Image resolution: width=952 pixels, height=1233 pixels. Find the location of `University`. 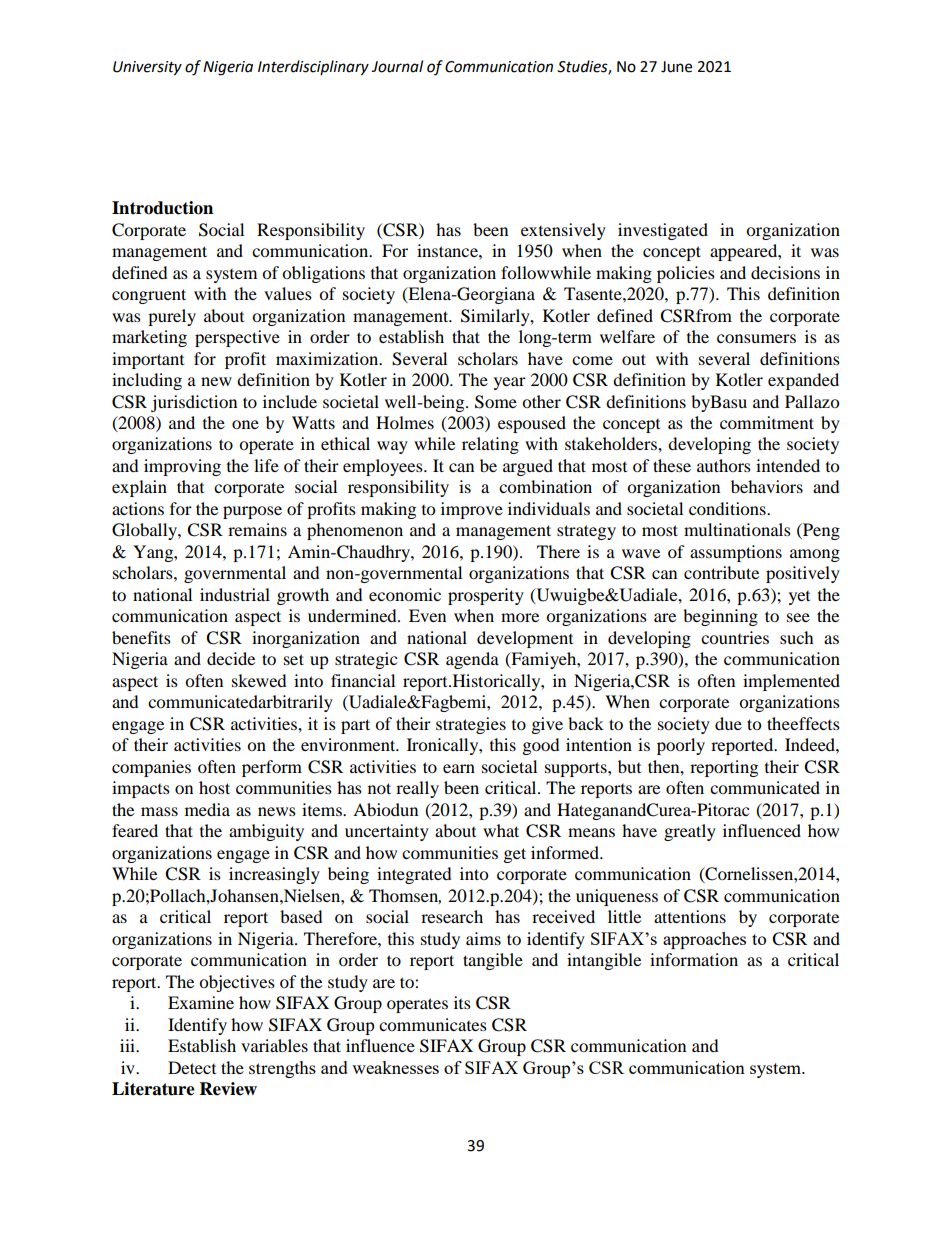

University is located at coordinates (147, 68).
